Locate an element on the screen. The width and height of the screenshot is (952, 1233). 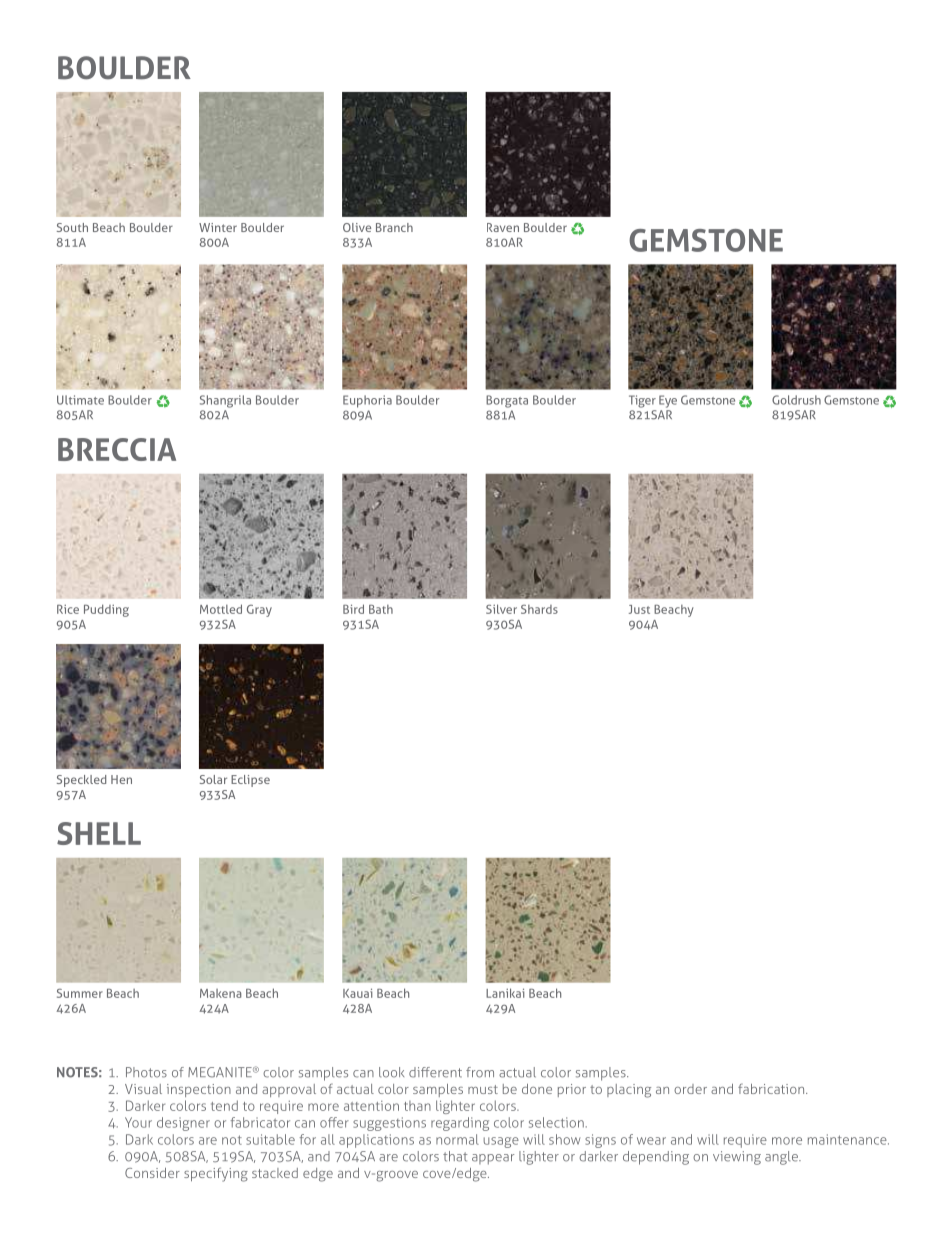
Winter is located at coordinates (218, 227).
